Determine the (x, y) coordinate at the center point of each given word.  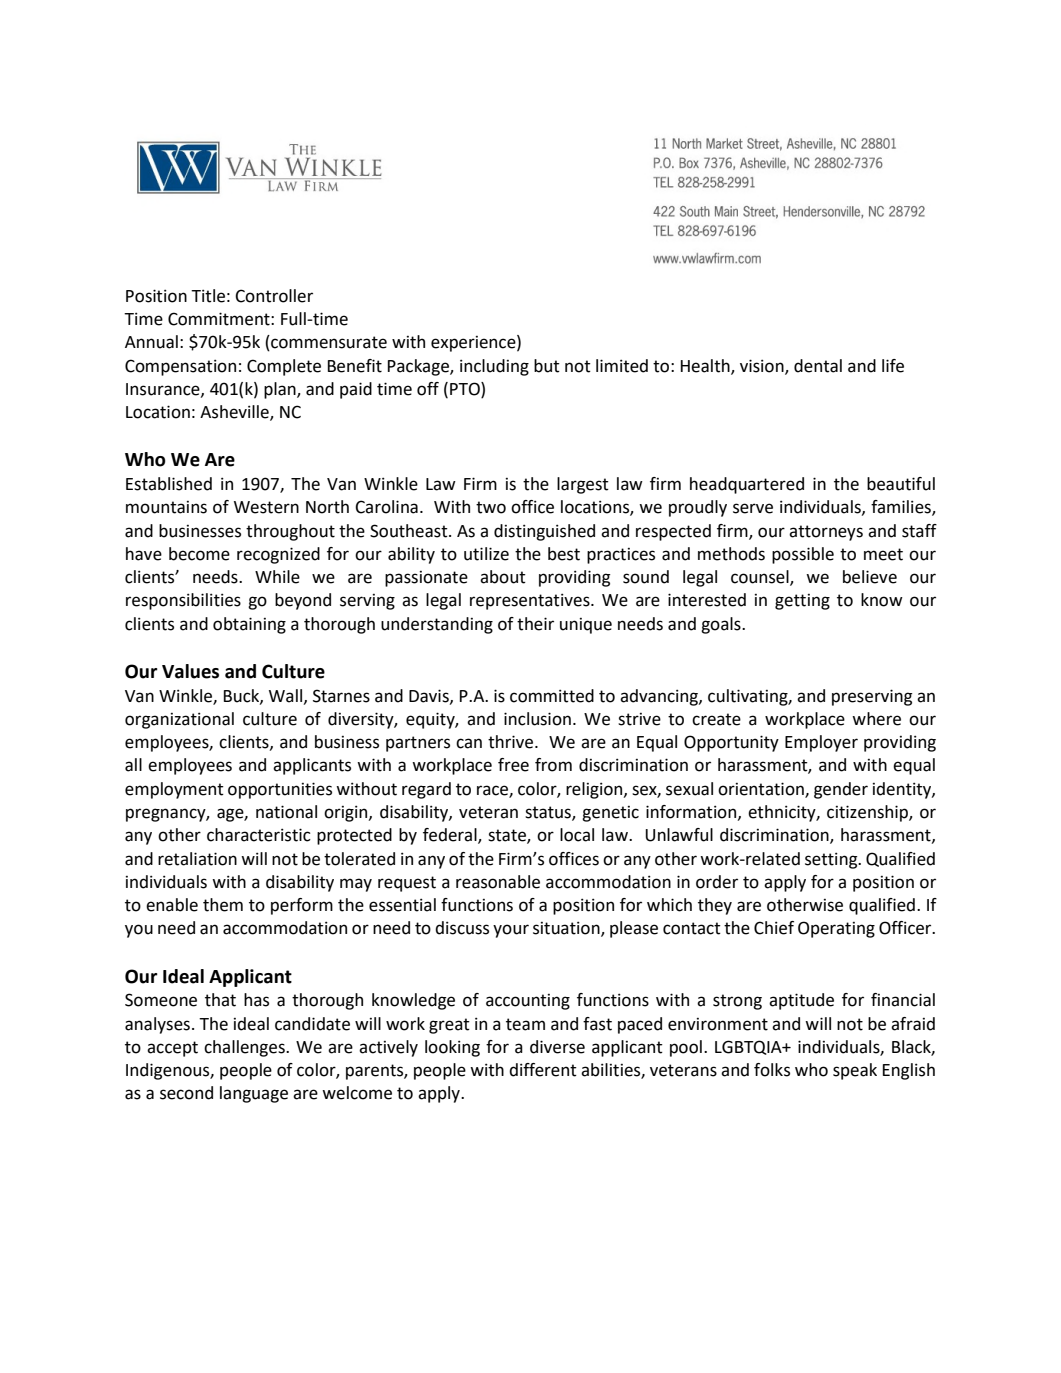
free (513, 765)
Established (169, 484)
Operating (836, 929)
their (535, 624)
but (547, 366)
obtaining (249, 625)
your (511, 931)
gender (841, 790)
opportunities (280, 790)
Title (208, 296)
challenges (245, 1048)
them (223, 905)
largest (583, 485)
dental (818, 366)
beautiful (901, 484)
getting (802, 602)
